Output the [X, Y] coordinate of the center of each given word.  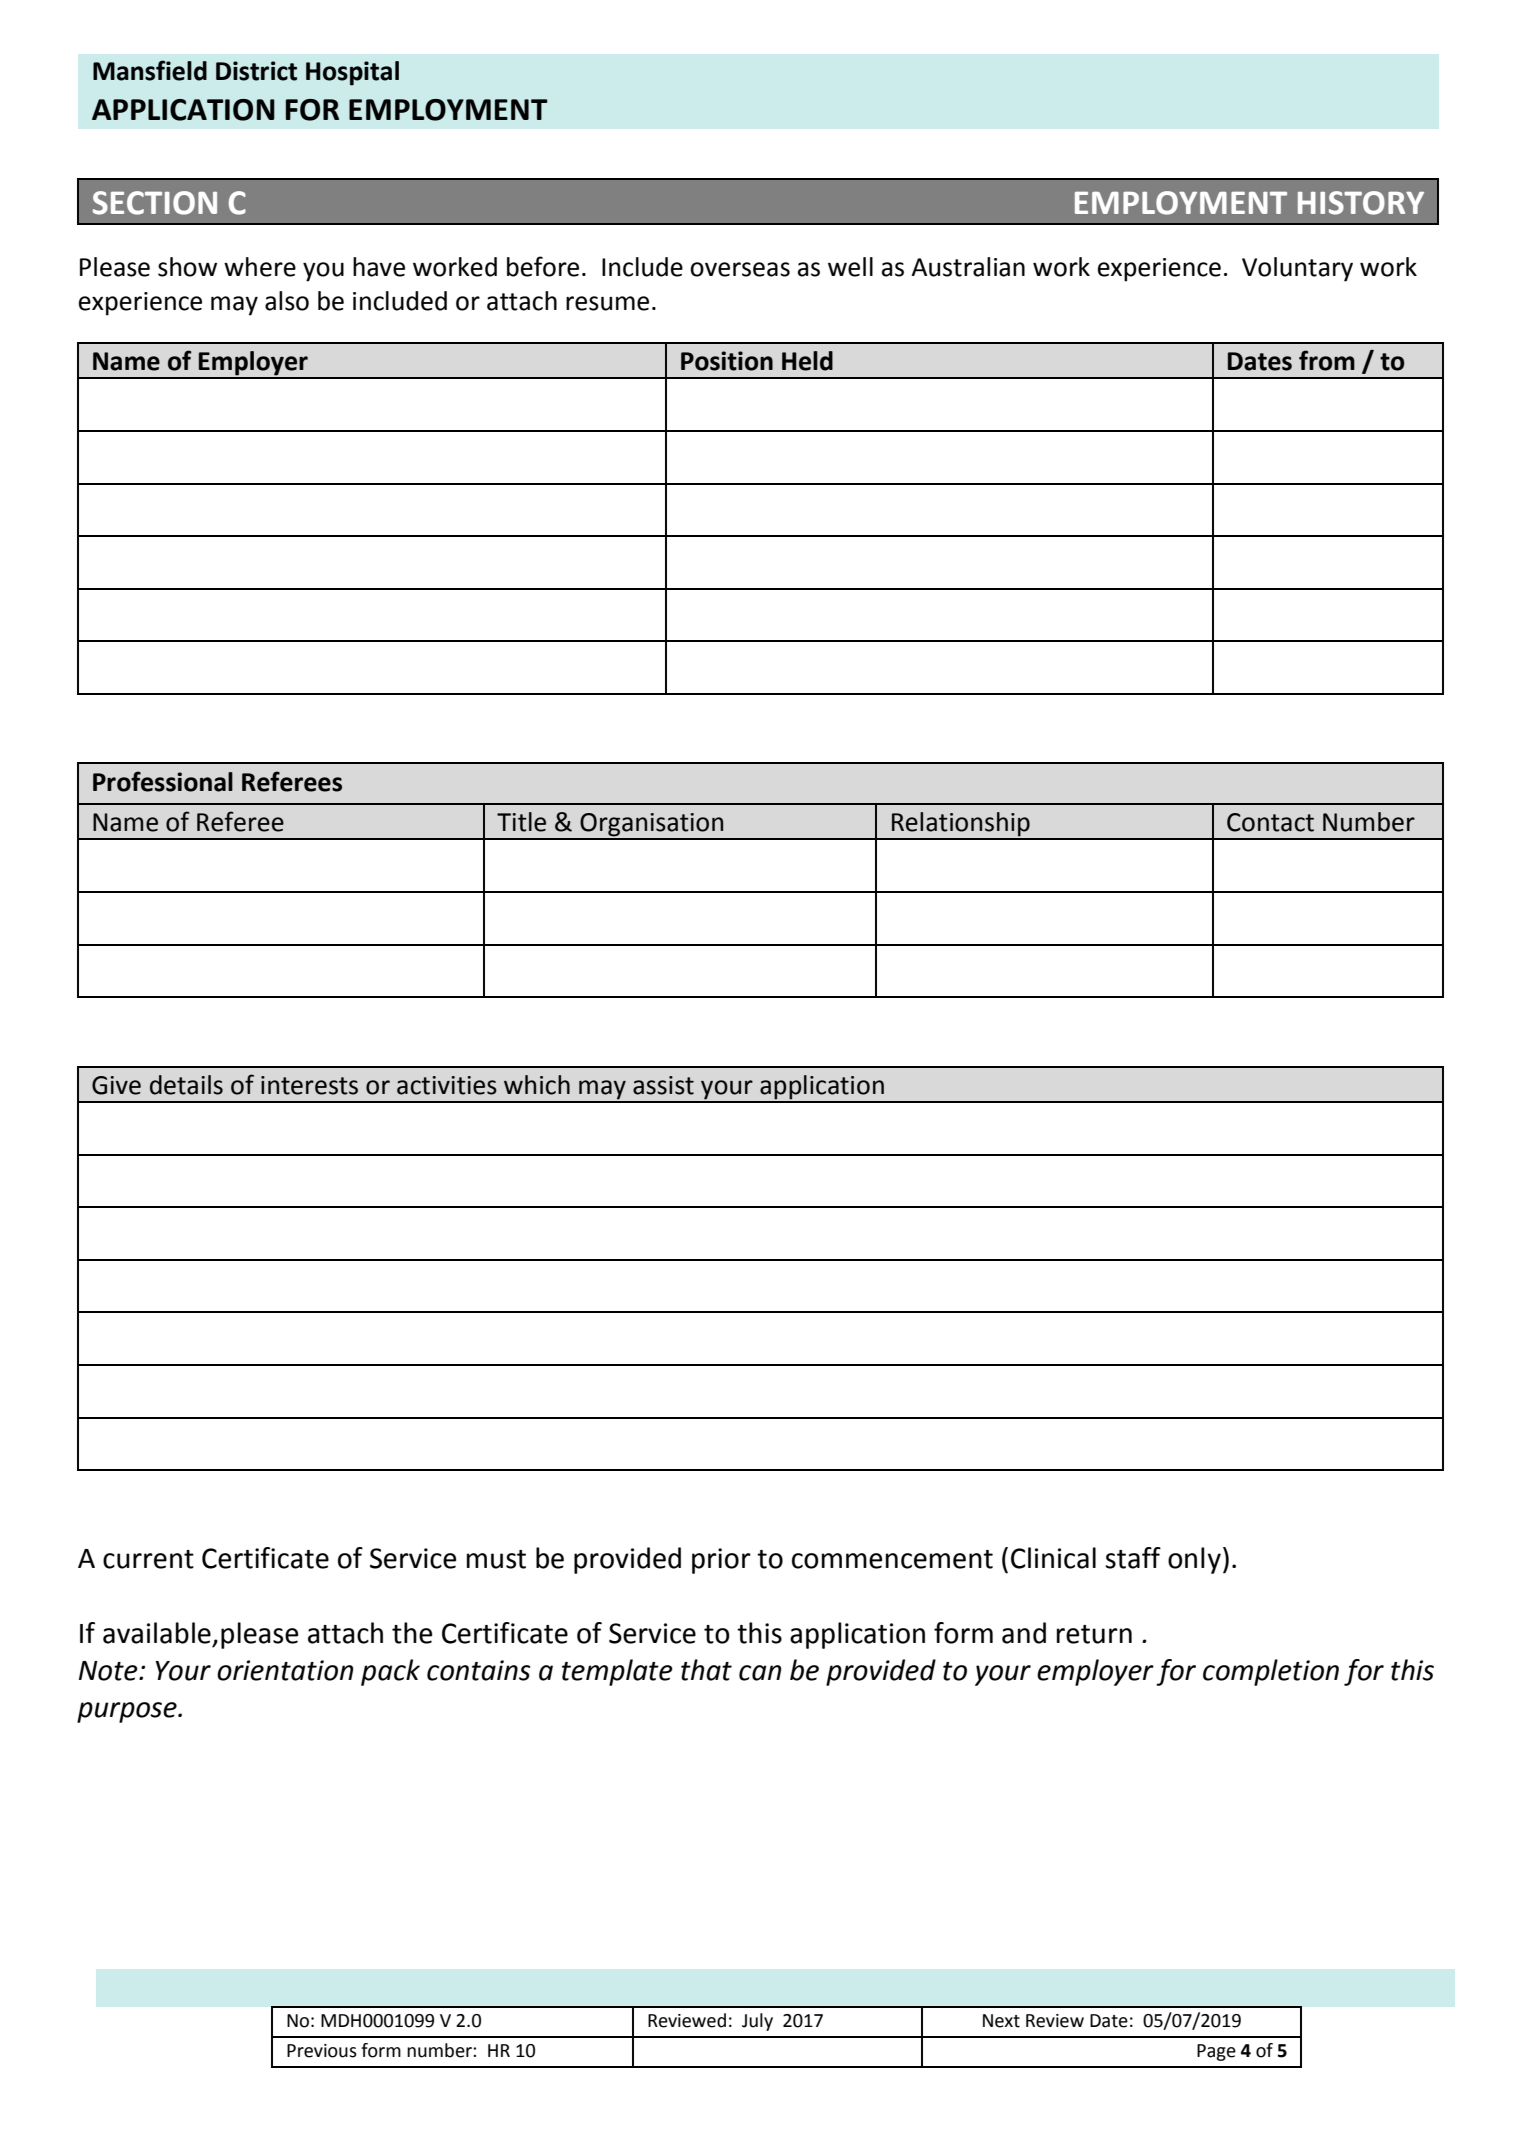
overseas [740, 269]
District [256, 71]
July [757, 2022]
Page [1216, 2052]
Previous [322, 2051]
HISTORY [1361, 203]
